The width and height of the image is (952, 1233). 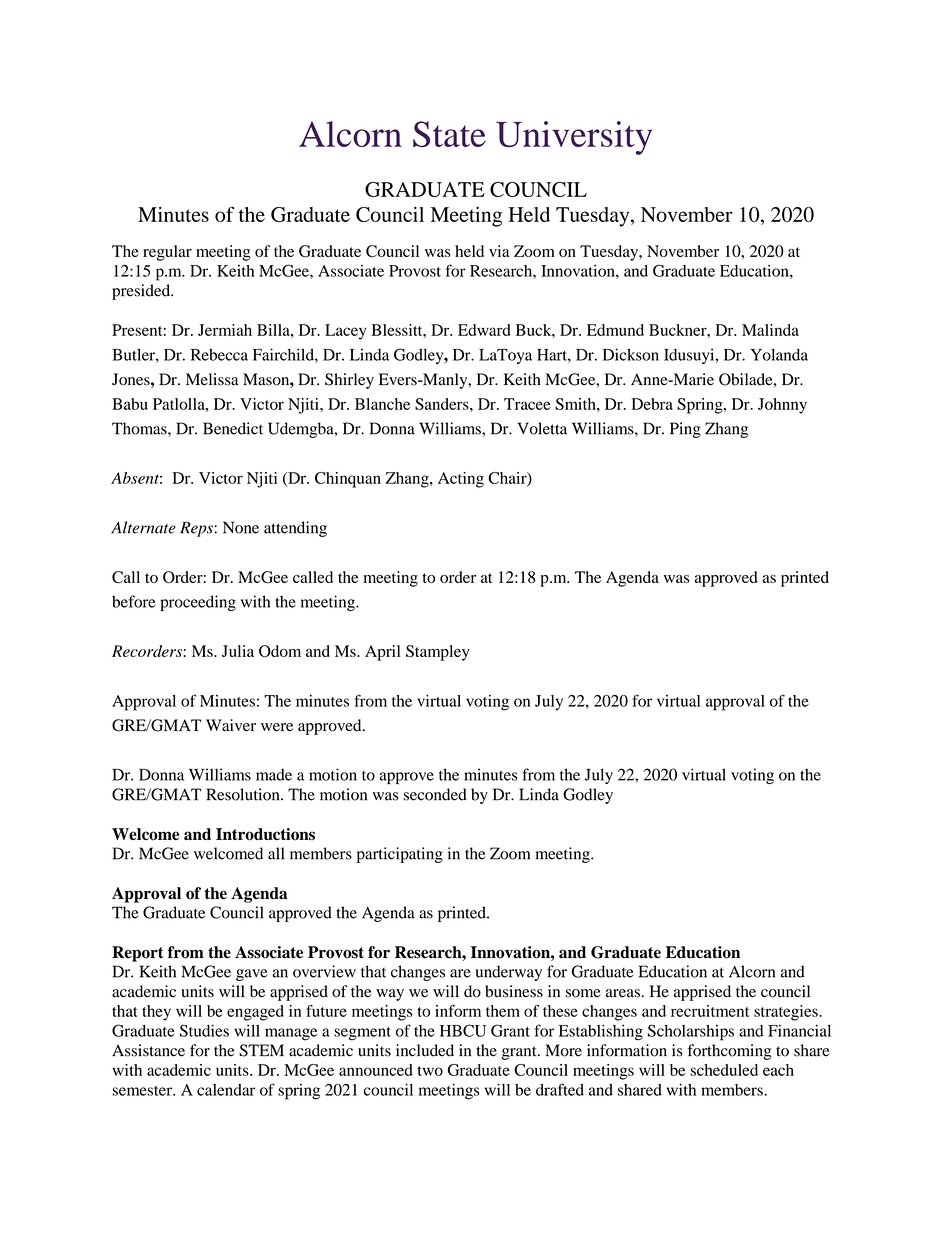 What do you see at coordinates (231, 725) in the image?
I see `Waiver` at bounding box center [231, 725].
